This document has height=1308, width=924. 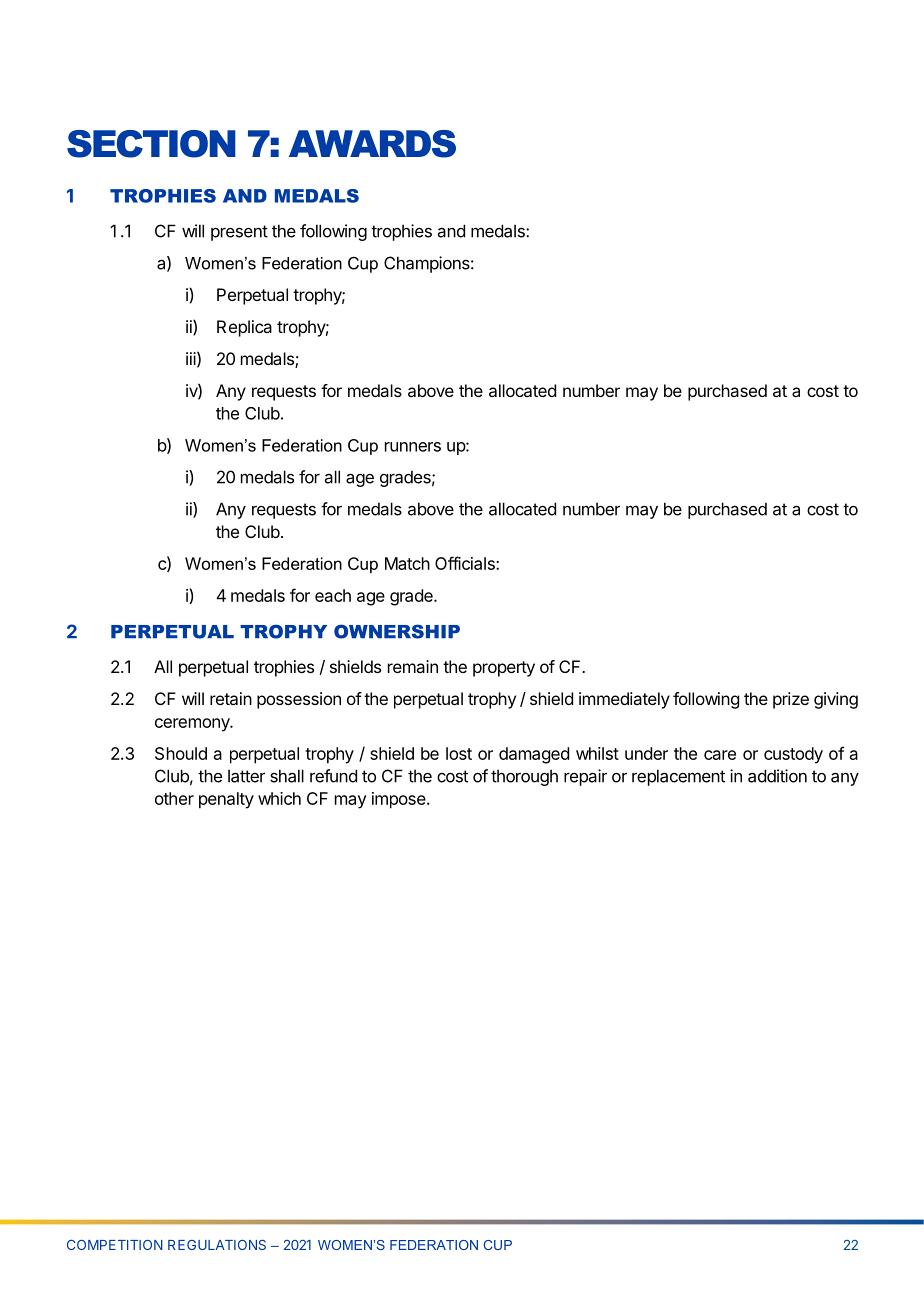 What do you see at coordinates (413, 447) in the document?
I see `runners` at bounding box center [413, 447].
